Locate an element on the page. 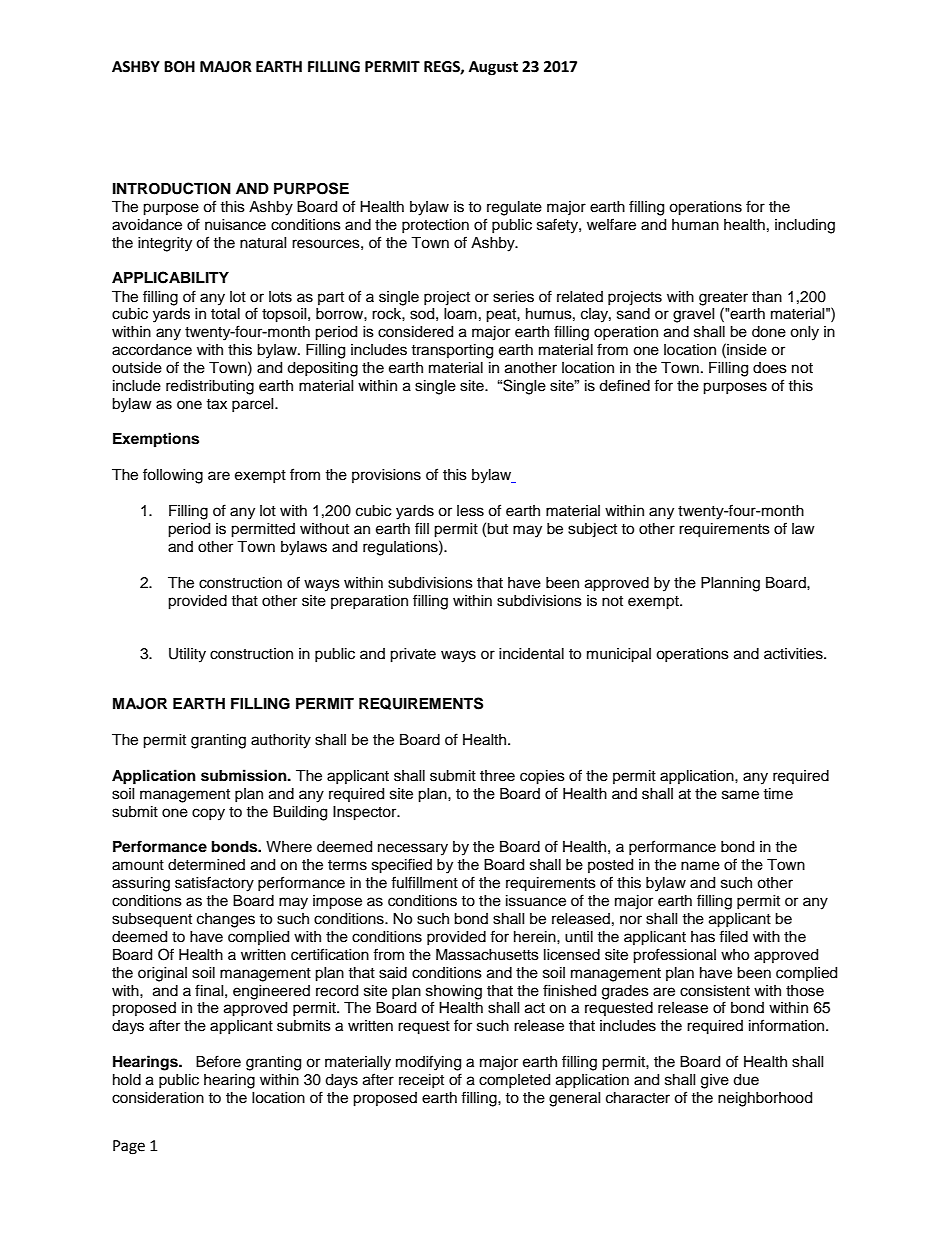  August is located at coordinates (493, 68).
